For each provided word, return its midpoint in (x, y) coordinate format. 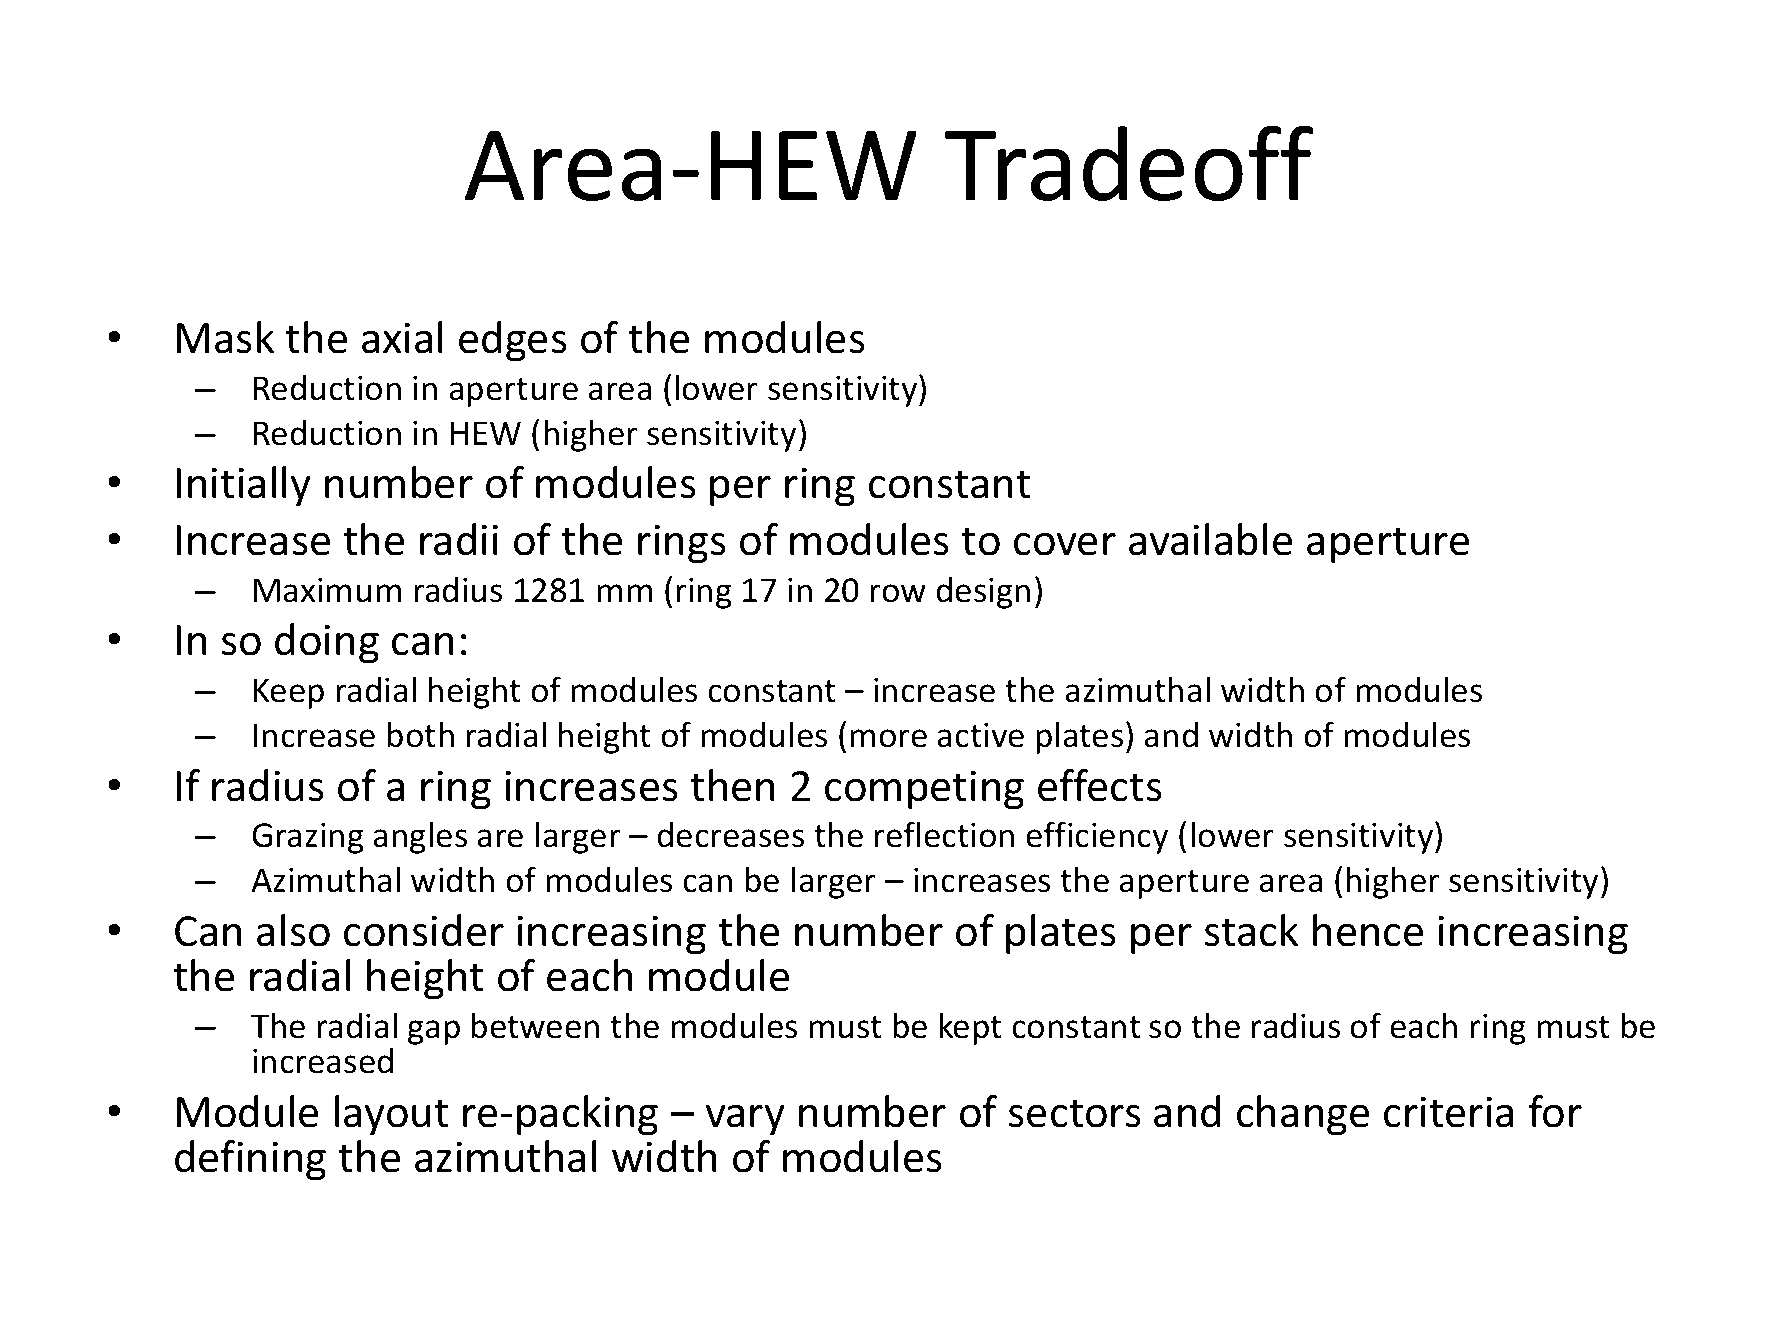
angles (420, 838)
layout (391, 1115)
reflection (944, 834)
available (1210, 539)
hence (1368, 930)
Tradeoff (1129, 163)
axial (402, 337)
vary (745, 1120)
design (983, 593)
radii (459, 539)
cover (1065, 544)
